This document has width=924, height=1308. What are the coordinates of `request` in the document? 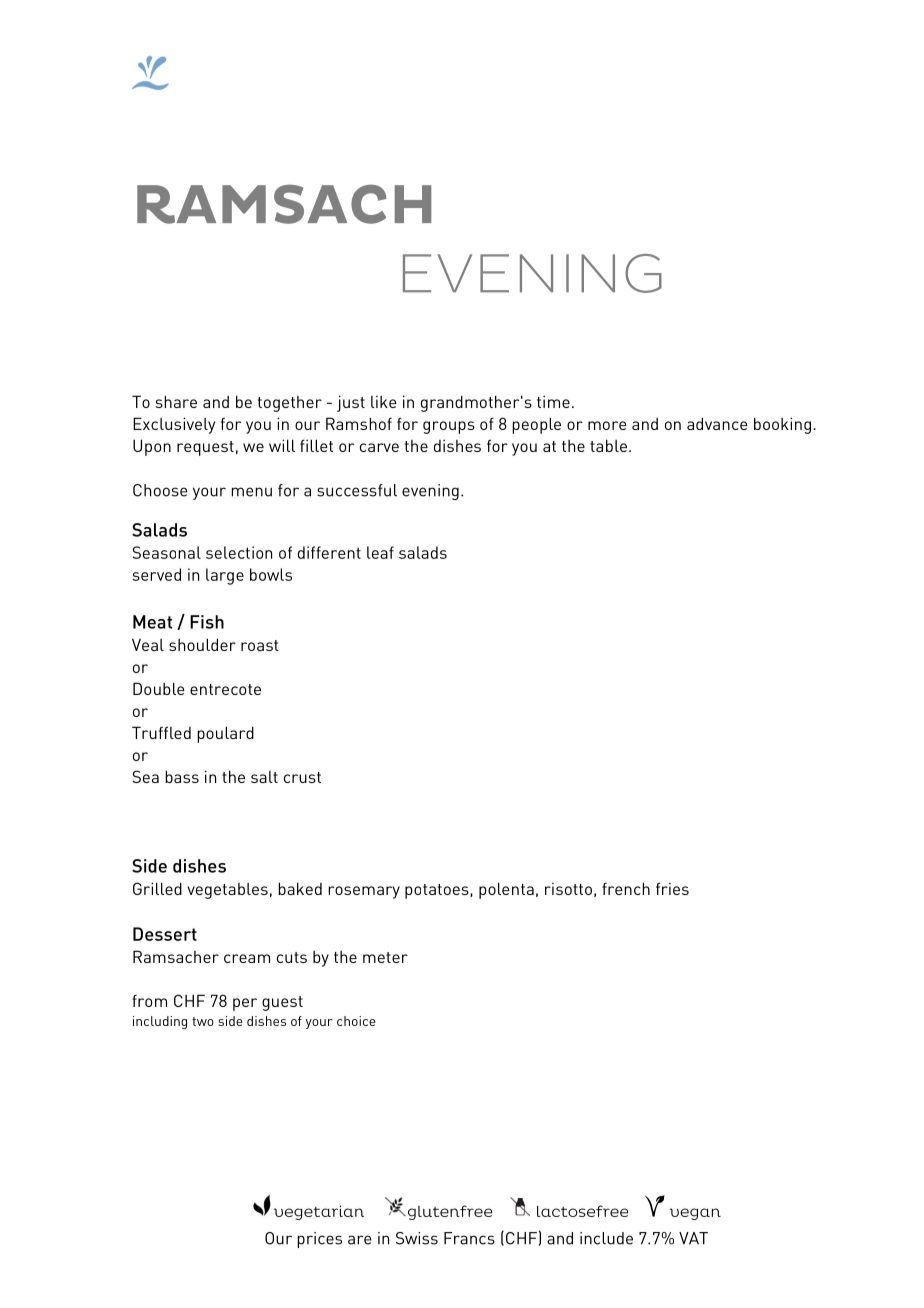 It's located at (205, 448).
